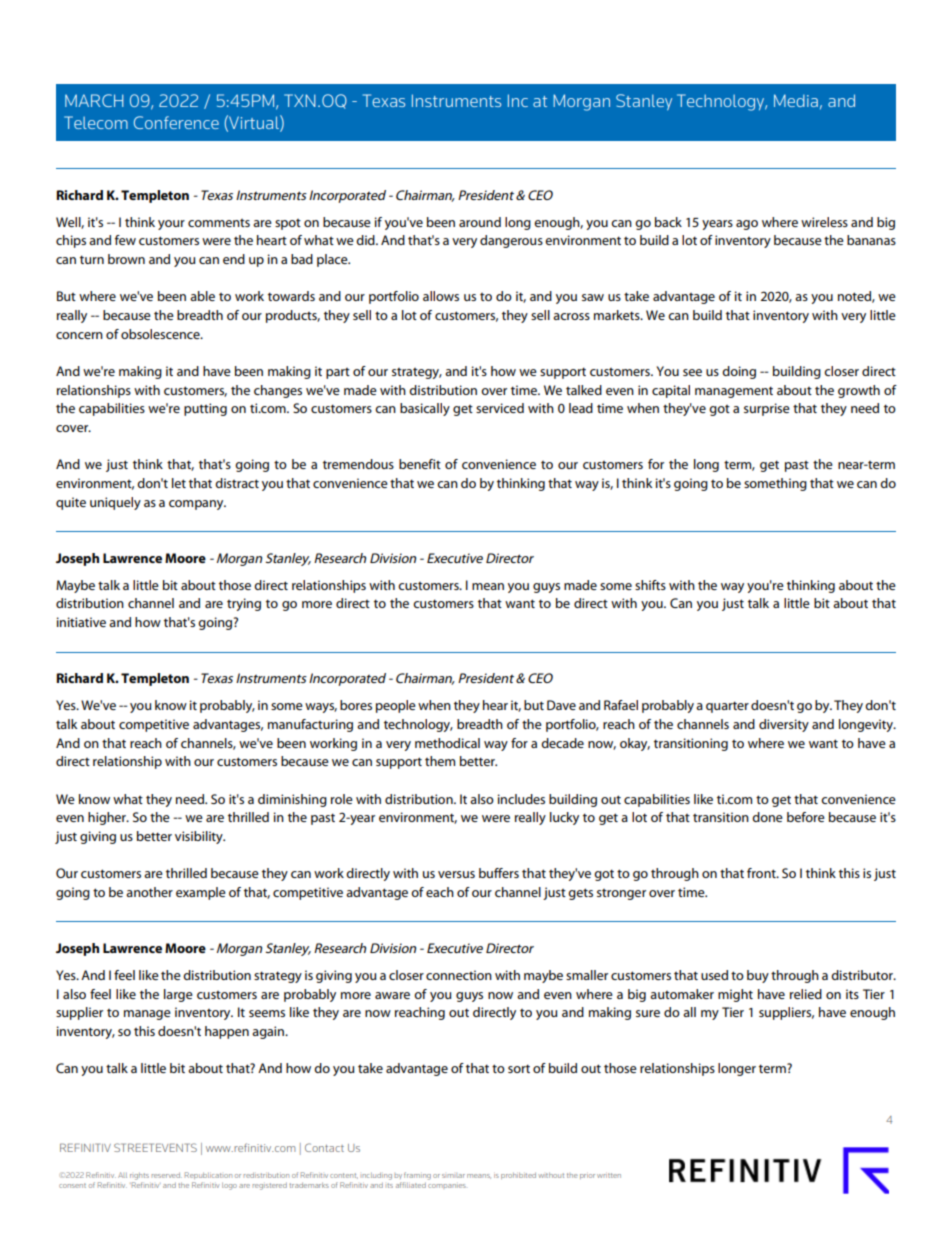 This document has height=1233, width=952. I want to click on initiative, so click(81, 622).
